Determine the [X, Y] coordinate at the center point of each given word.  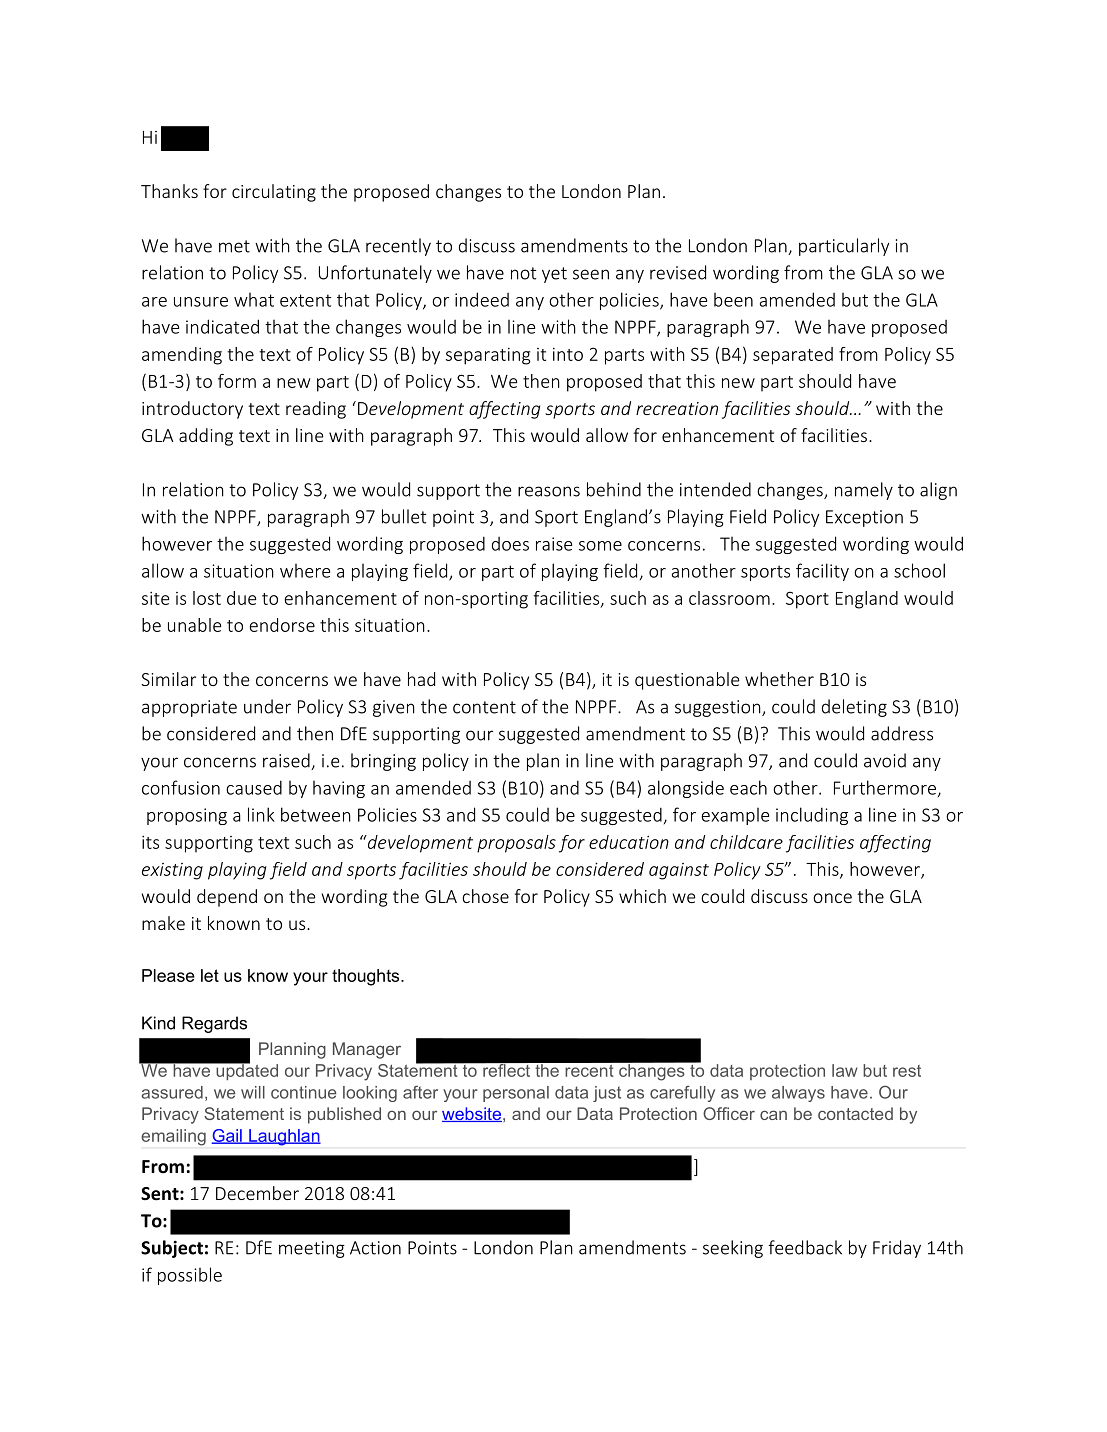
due [242, 598]
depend [227, 898]
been [733, 300]
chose [485, 896]
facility [822, 572]
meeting [312, 1249]
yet [554, 275]
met [234, 246]
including [812, 816]
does [510, 544]
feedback [805, 1247]
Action [375, 1248]
